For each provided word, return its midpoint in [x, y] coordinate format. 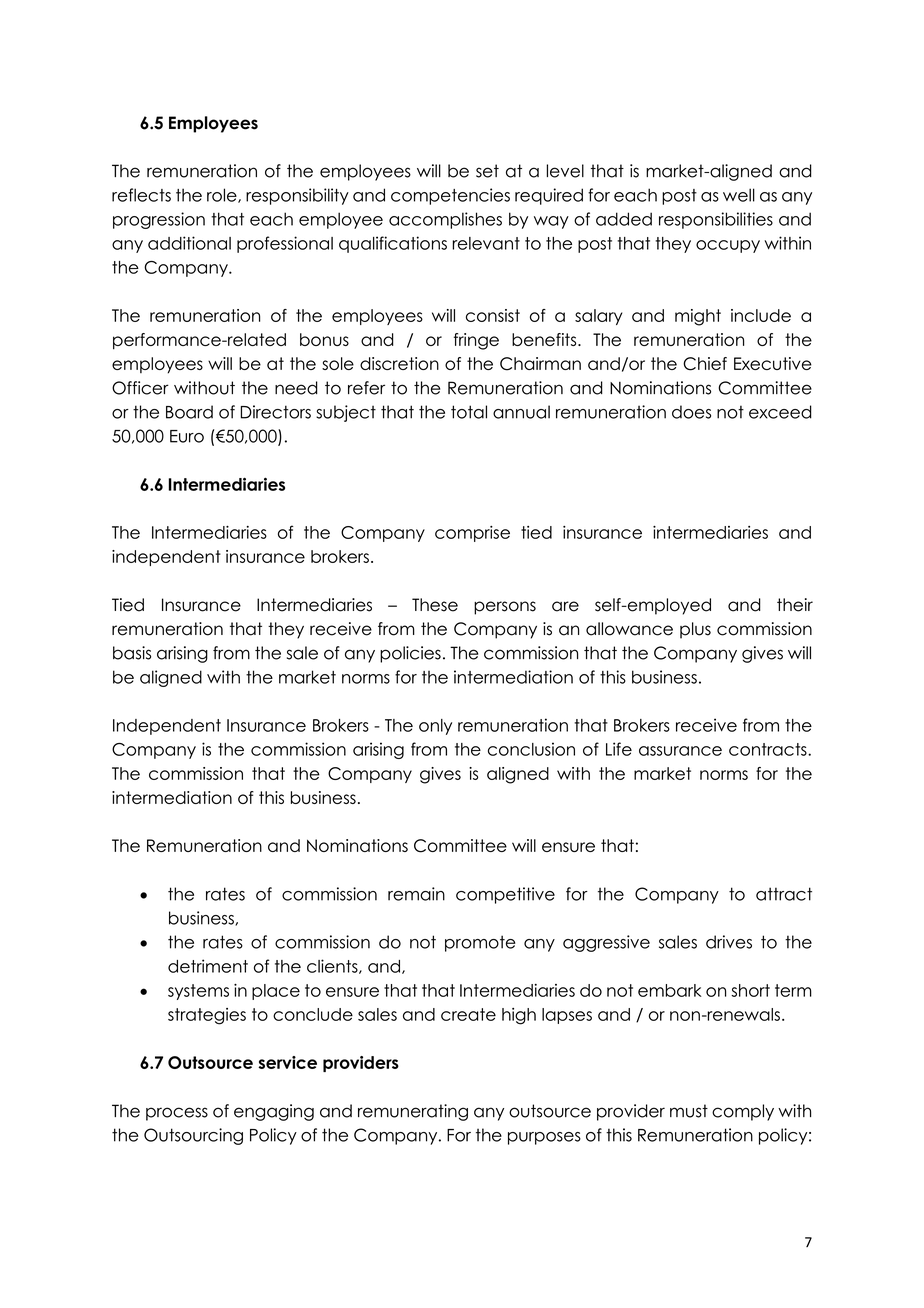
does [691, 412]
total [469, 412]
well [739, 195]
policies [410, 654]
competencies [450, 196]
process [177, 1114]
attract [784, 894]
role [223, 195]
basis [132, 653]
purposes [544, 1138]
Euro [187, 436]
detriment [208, 966]
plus [695, 630]
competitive [505, 895]
